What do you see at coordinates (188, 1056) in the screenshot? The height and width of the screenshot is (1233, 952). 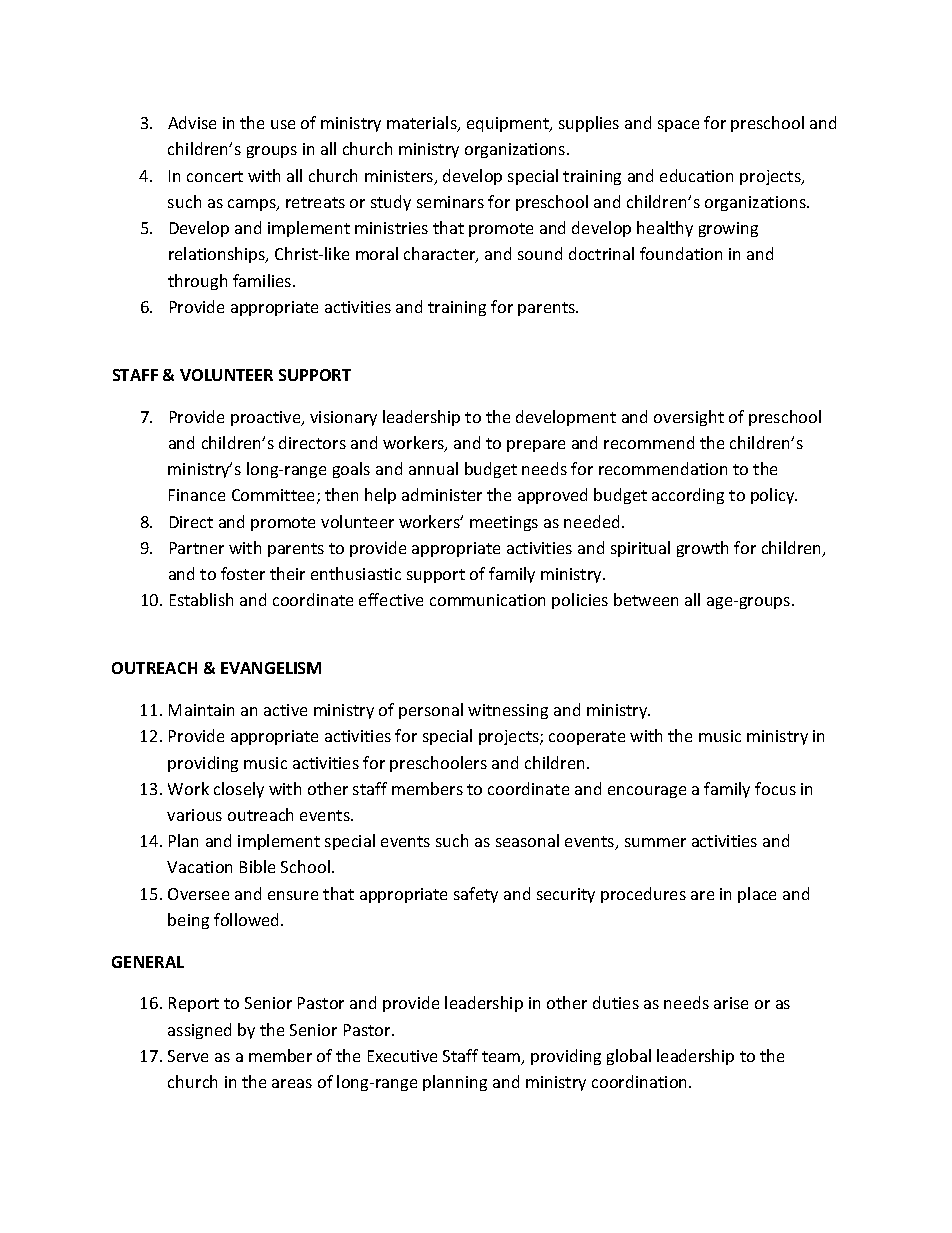 I see `Serve` at bounding box center [188, 1056].
